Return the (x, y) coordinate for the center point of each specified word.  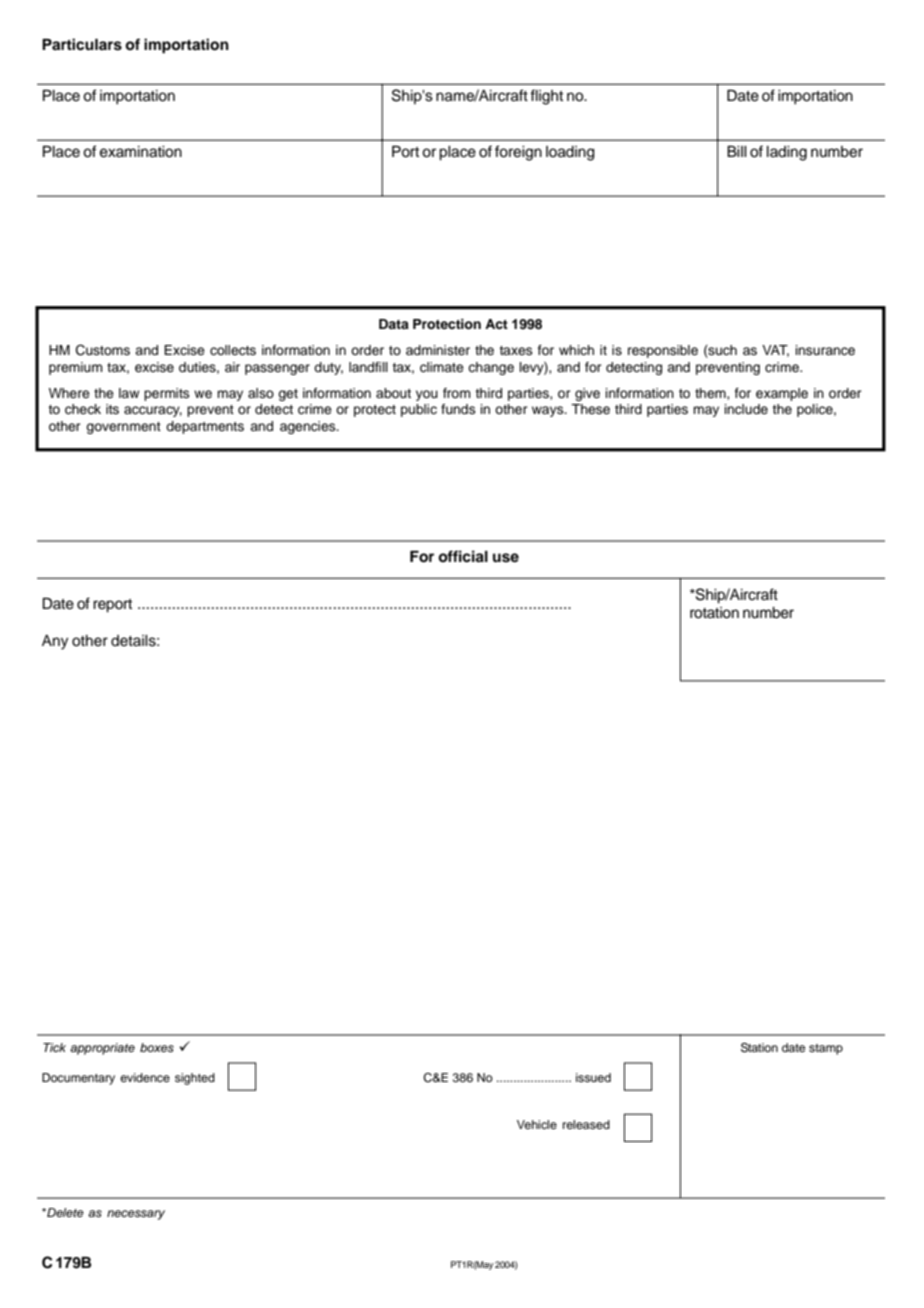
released (586, 1124)
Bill (737, 151)
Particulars (82, 44)
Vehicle (537, 1124)
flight (546, 97)
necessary (136, 1215)
